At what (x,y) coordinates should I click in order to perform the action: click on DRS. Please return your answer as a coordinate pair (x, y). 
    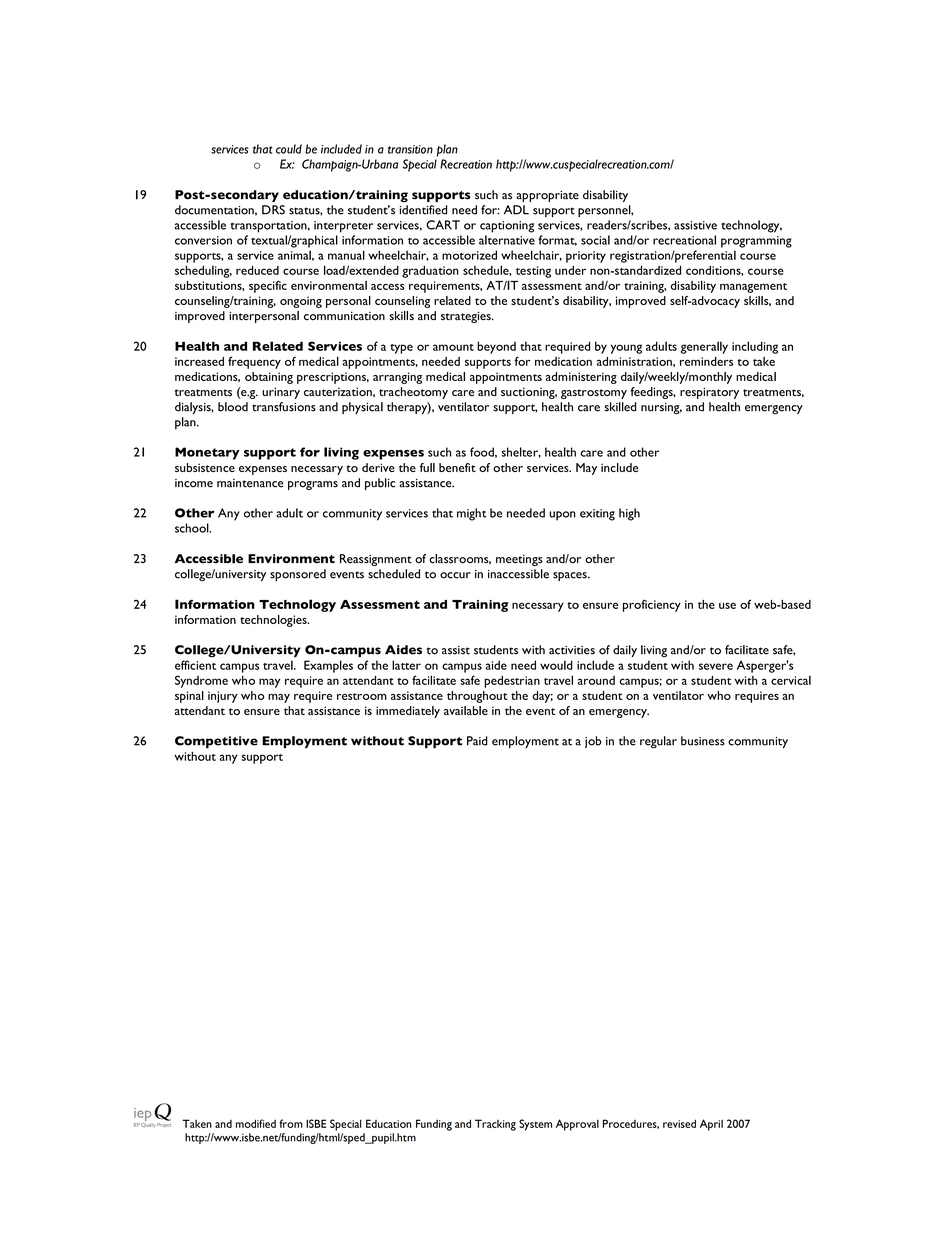
    Looking at the image, I should click on (273, 210).
